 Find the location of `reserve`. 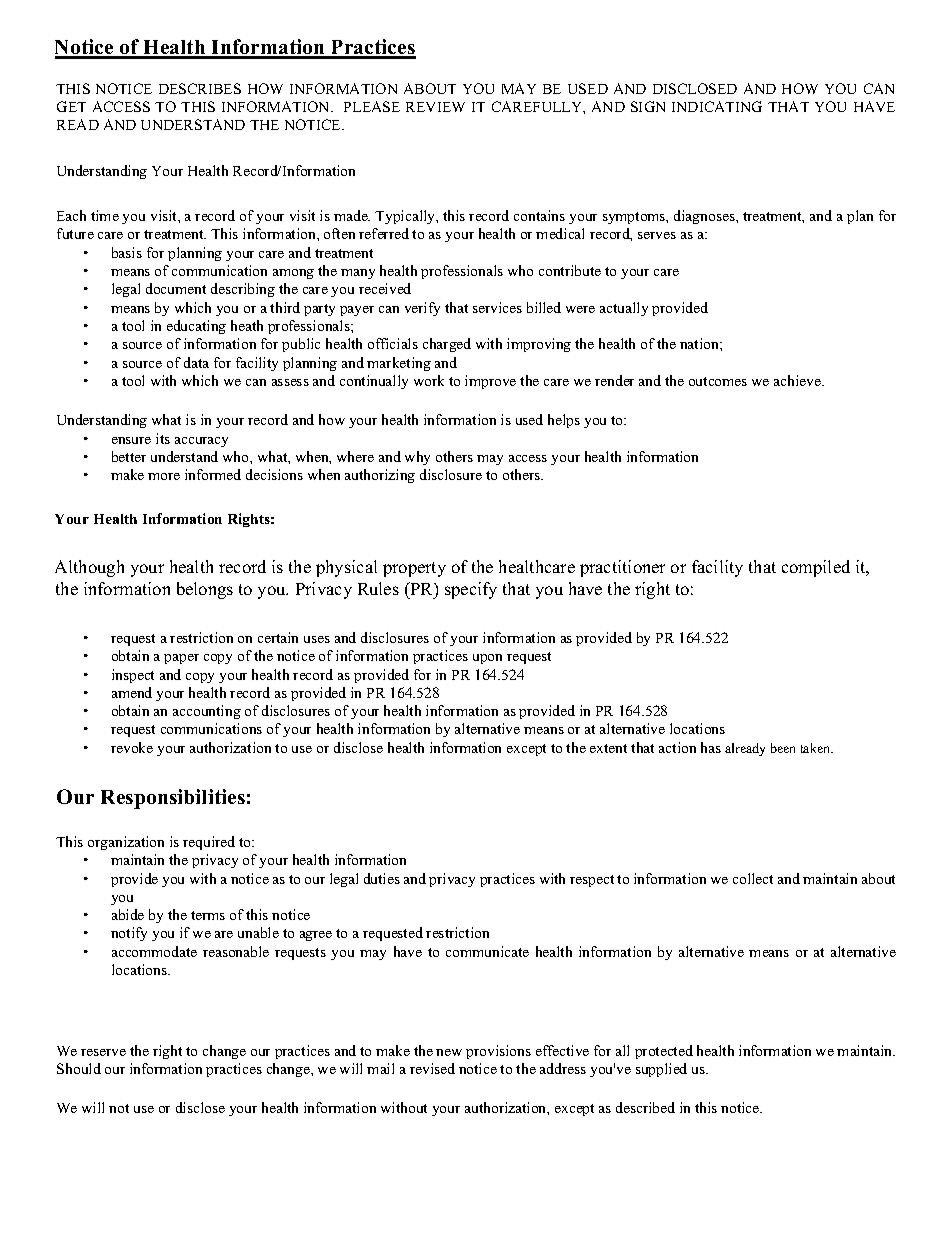

reserve is located at coordinates (103, 1052).
